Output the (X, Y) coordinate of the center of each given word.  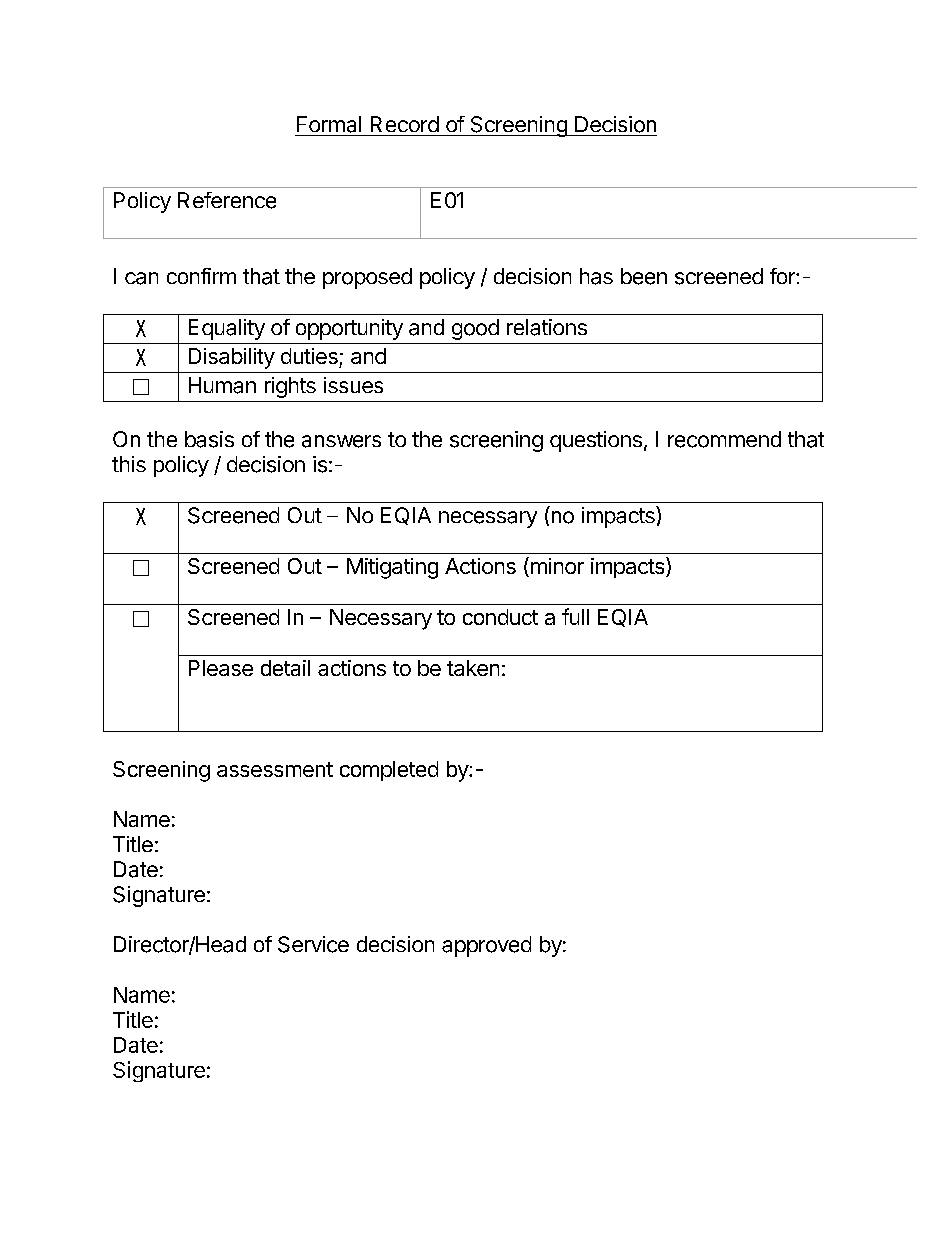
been (644, 276)
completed (389, 771)
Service (313, 944)
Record (405, 124)
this (129, 464)
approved (486, 946)
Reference (227, 200)
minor (556, 567)
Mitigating (392, 568)
